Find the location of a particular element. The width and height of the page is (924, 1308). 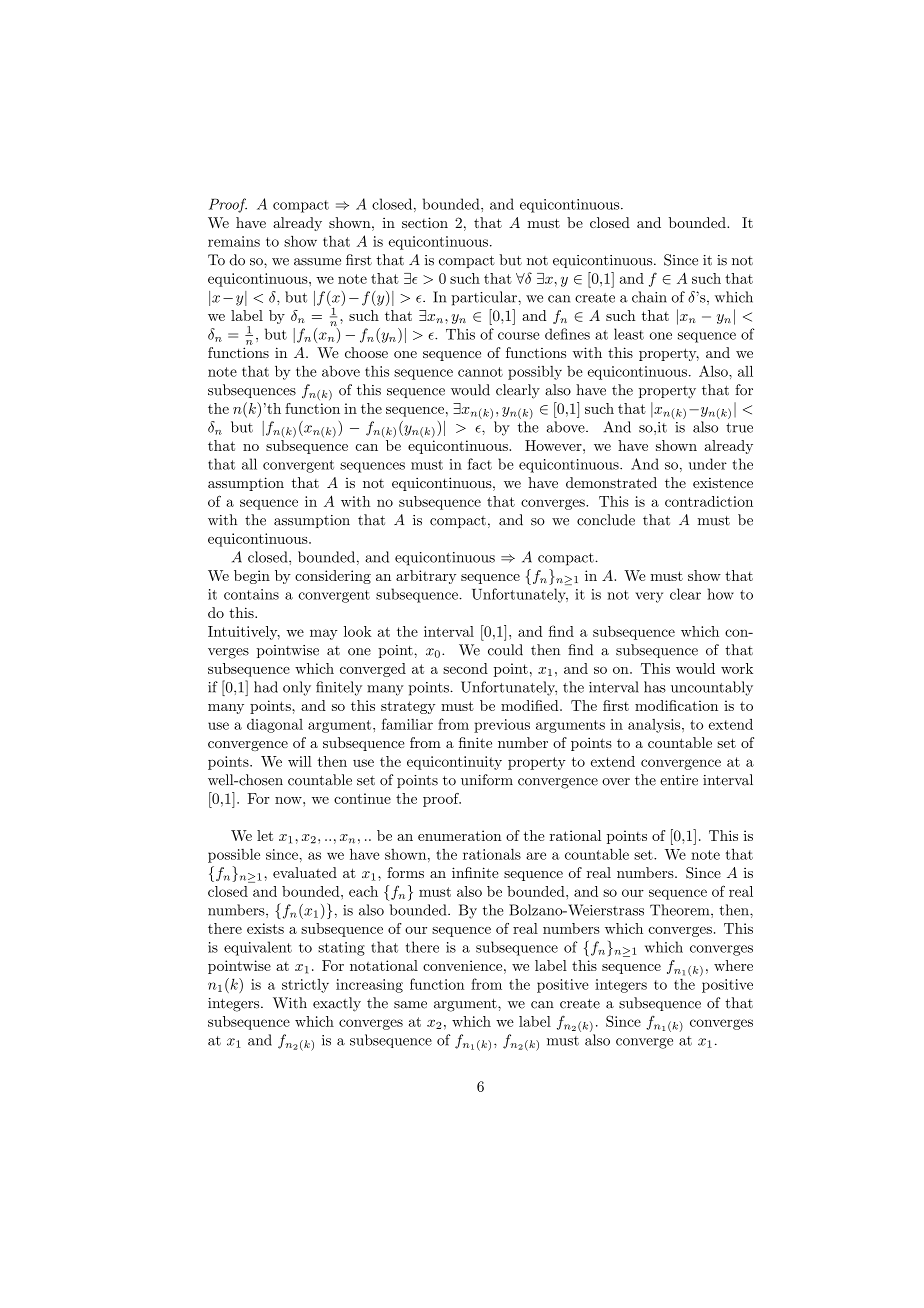

assume is located at coordinates (317, 262).
